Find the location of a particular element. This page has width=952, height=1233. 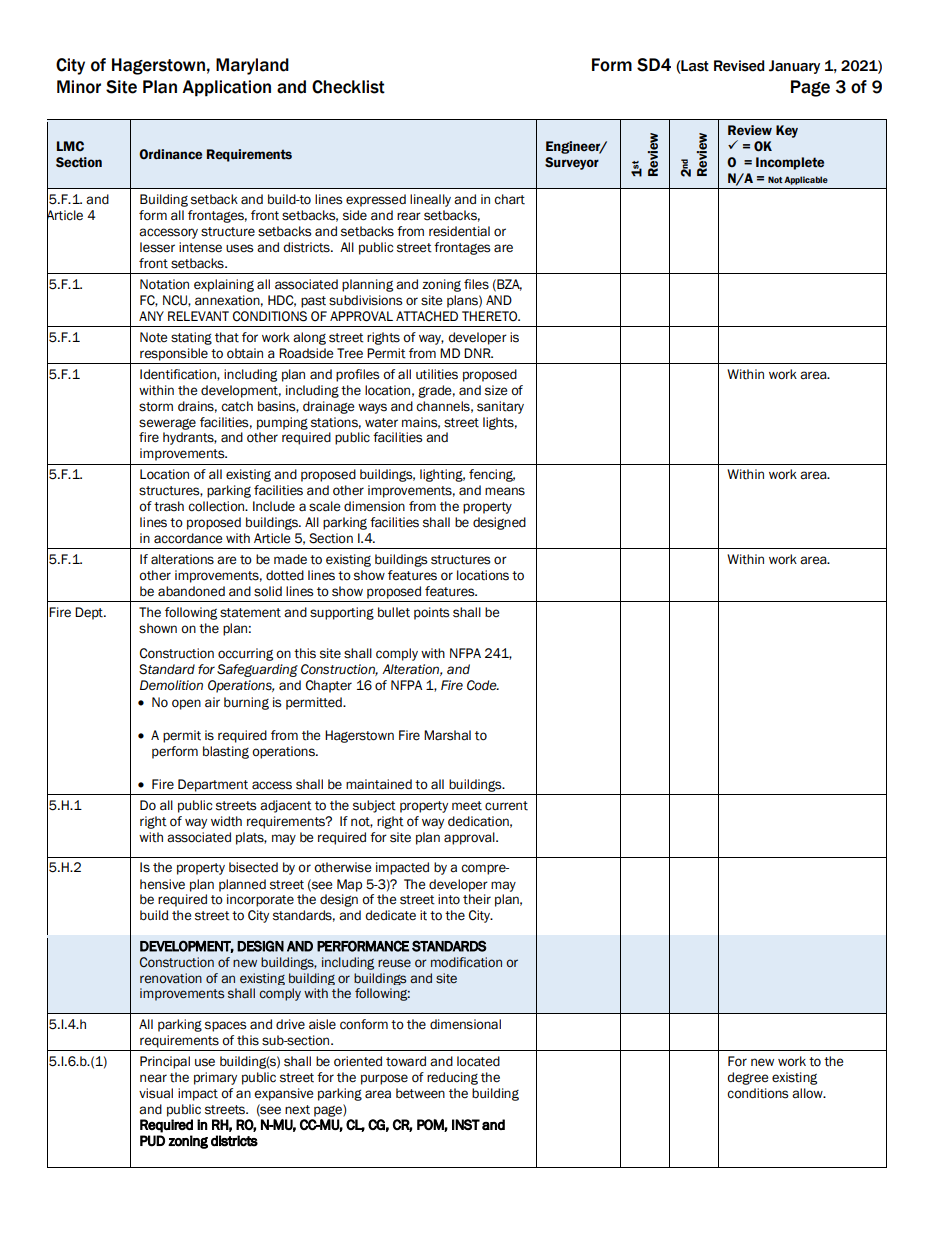

width is located at coordinates (226, 821).
